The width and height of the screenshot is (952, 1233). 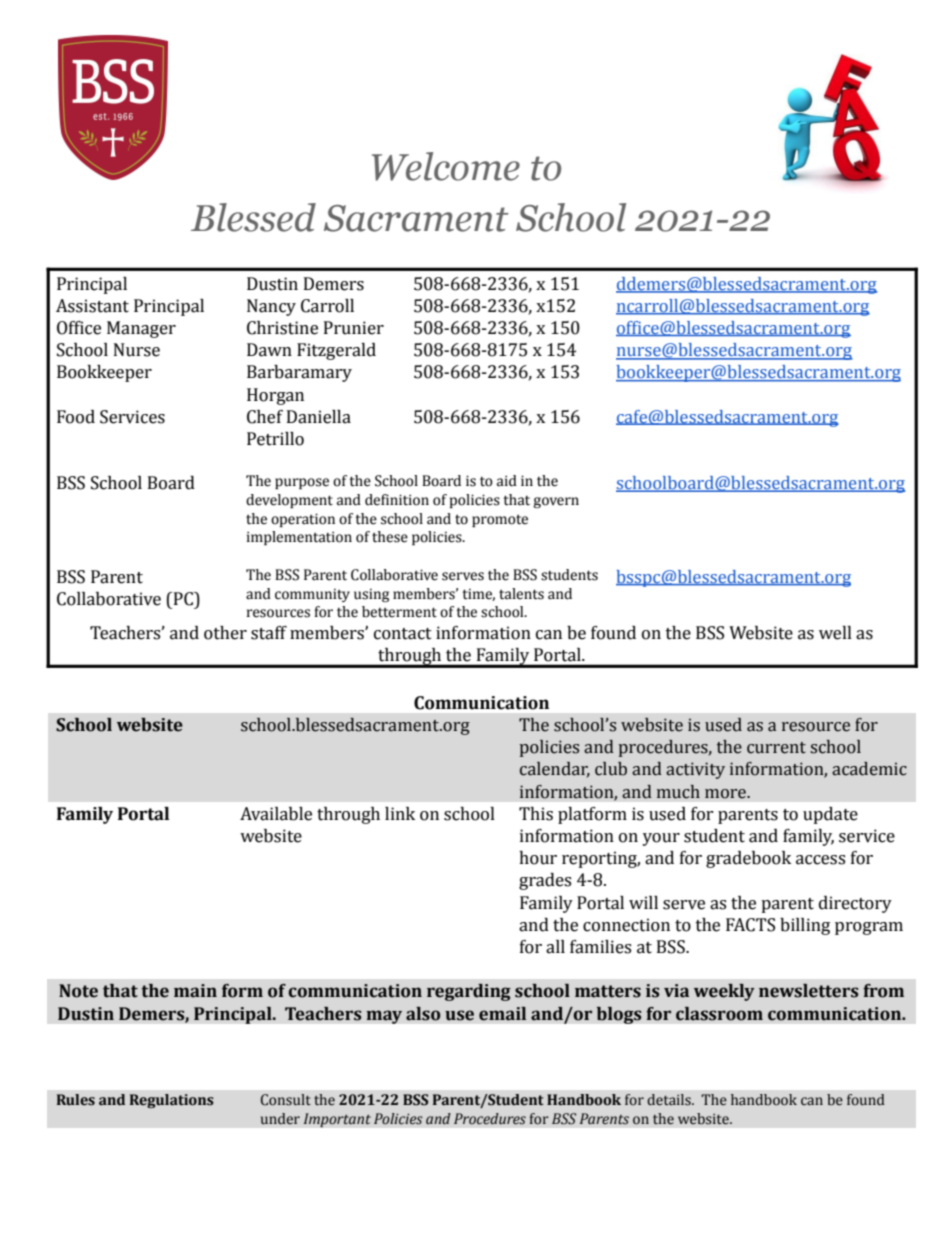 I want to click on Fitzgerald, so click(x=336, y=351).
